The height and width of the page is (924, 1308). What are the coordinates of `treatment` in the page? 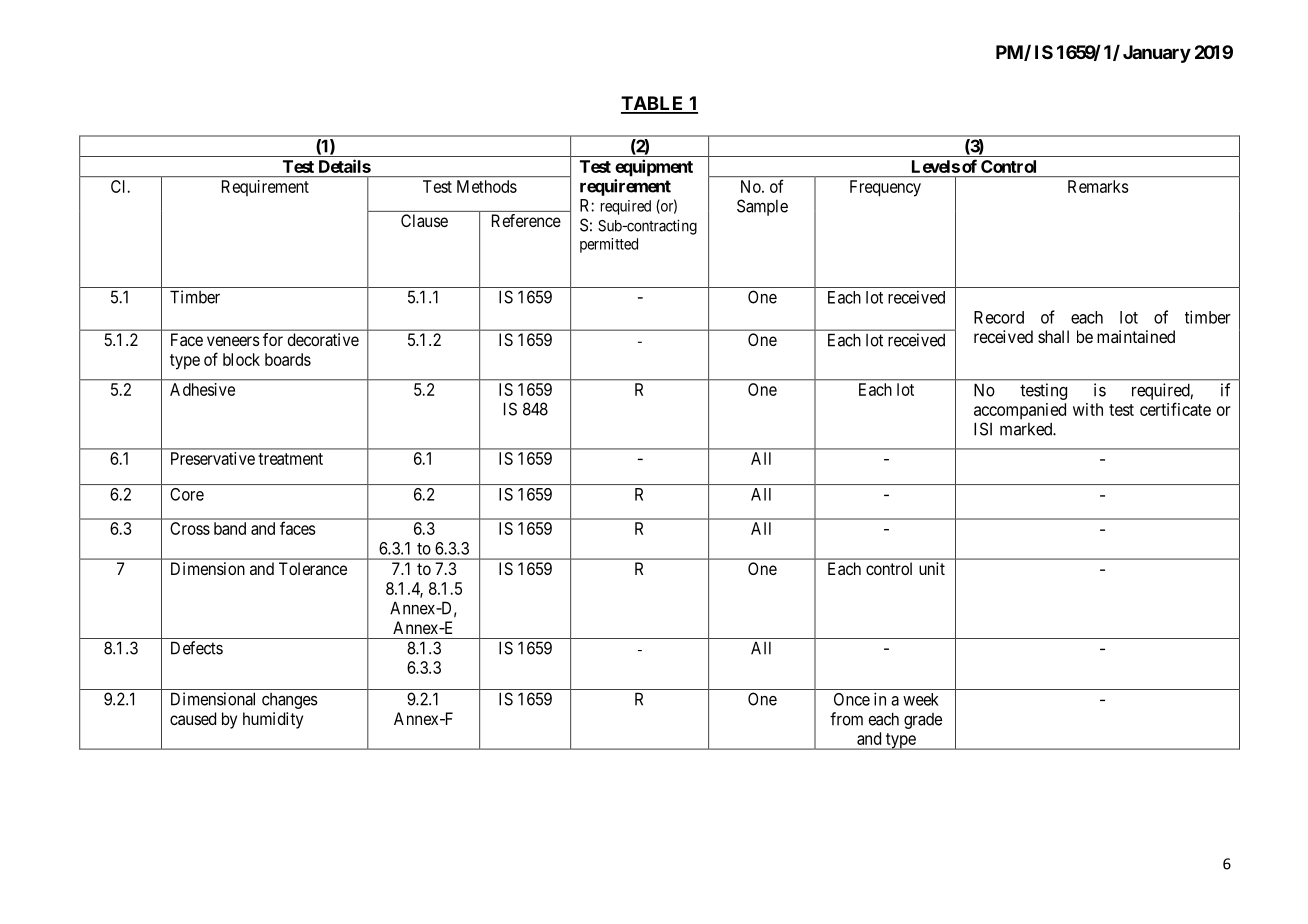 It's located at (290, 459).
